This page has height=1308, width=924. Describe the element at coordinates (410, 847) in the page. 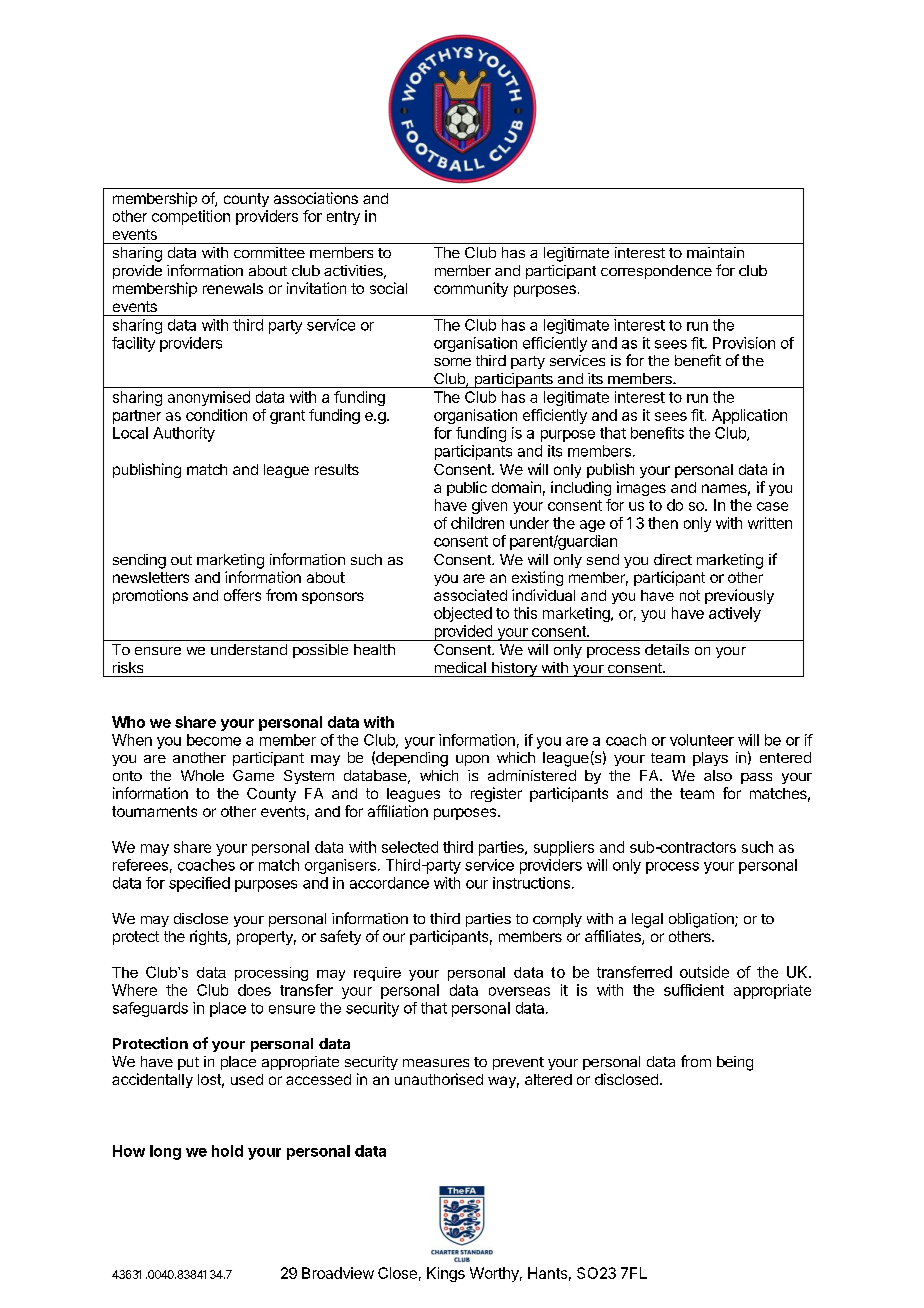

I see `selected` at that location.
